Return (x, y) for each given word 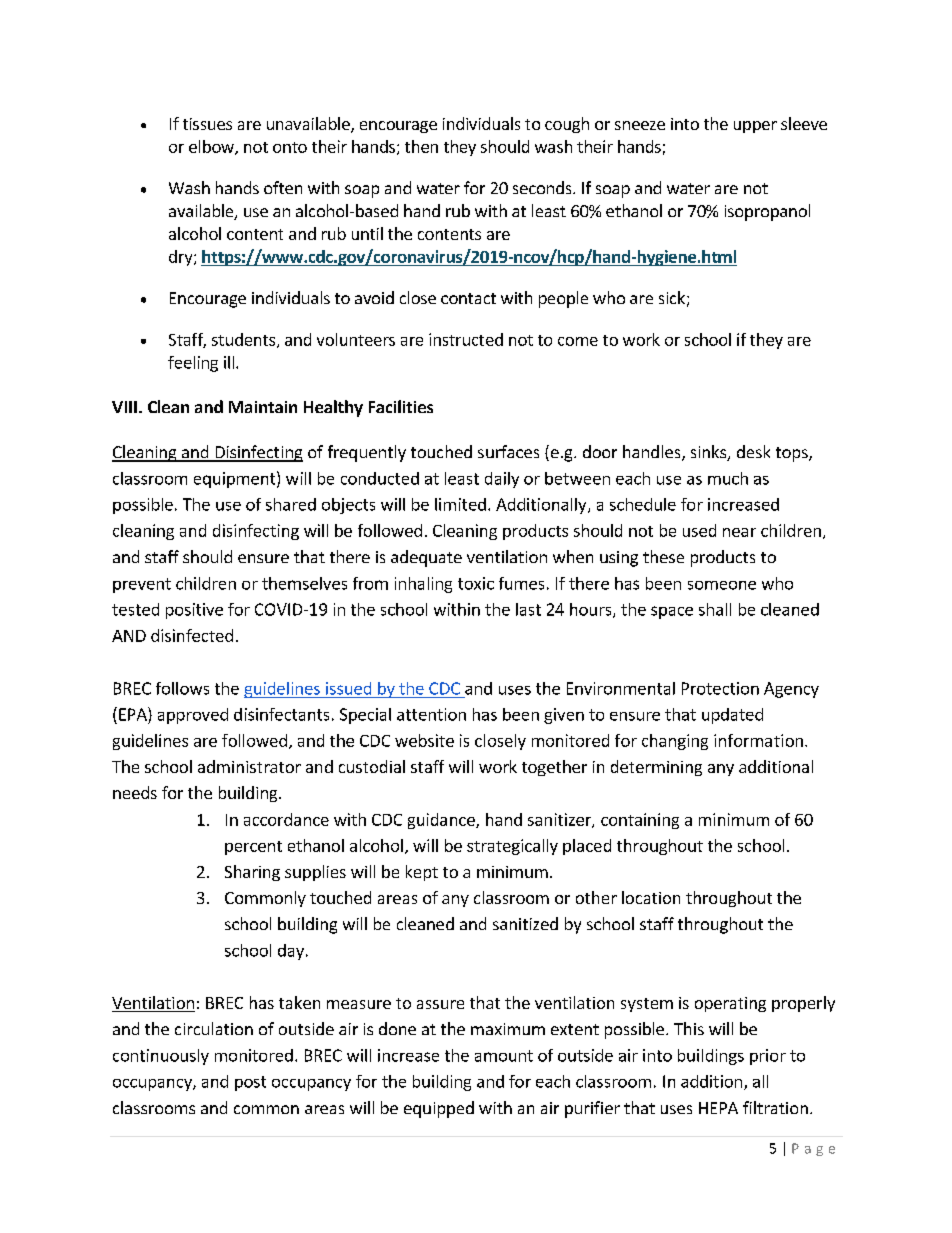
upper (755, 127)
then (421, 146)
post (250, 1083)
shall (715, 609)
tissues (207, 124)
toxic (476, 583)
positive (194, 611)
